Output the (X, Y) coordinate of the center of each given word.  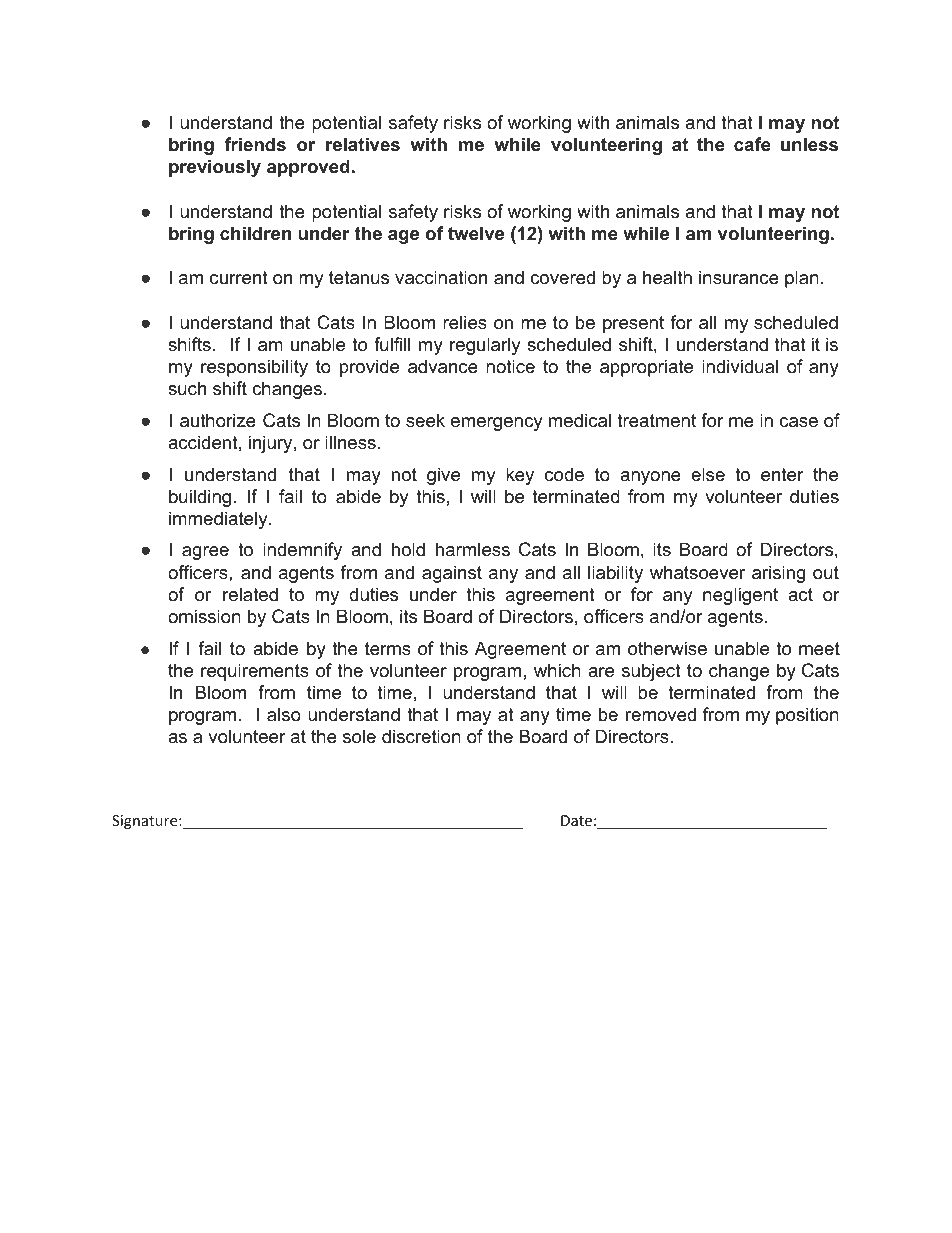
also (284, 714)
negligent (740, 596)
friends (255, 144)
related (250, 594)
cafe (752, 144)
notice (510, 366)
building (200, 498)
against (452, 574)
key (520, 476)
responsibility (254, 368)
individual (740, 366)
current (239, 278)
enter (782, 475)
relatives (363, 144)
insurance (739, 277)
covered (562, 277)
